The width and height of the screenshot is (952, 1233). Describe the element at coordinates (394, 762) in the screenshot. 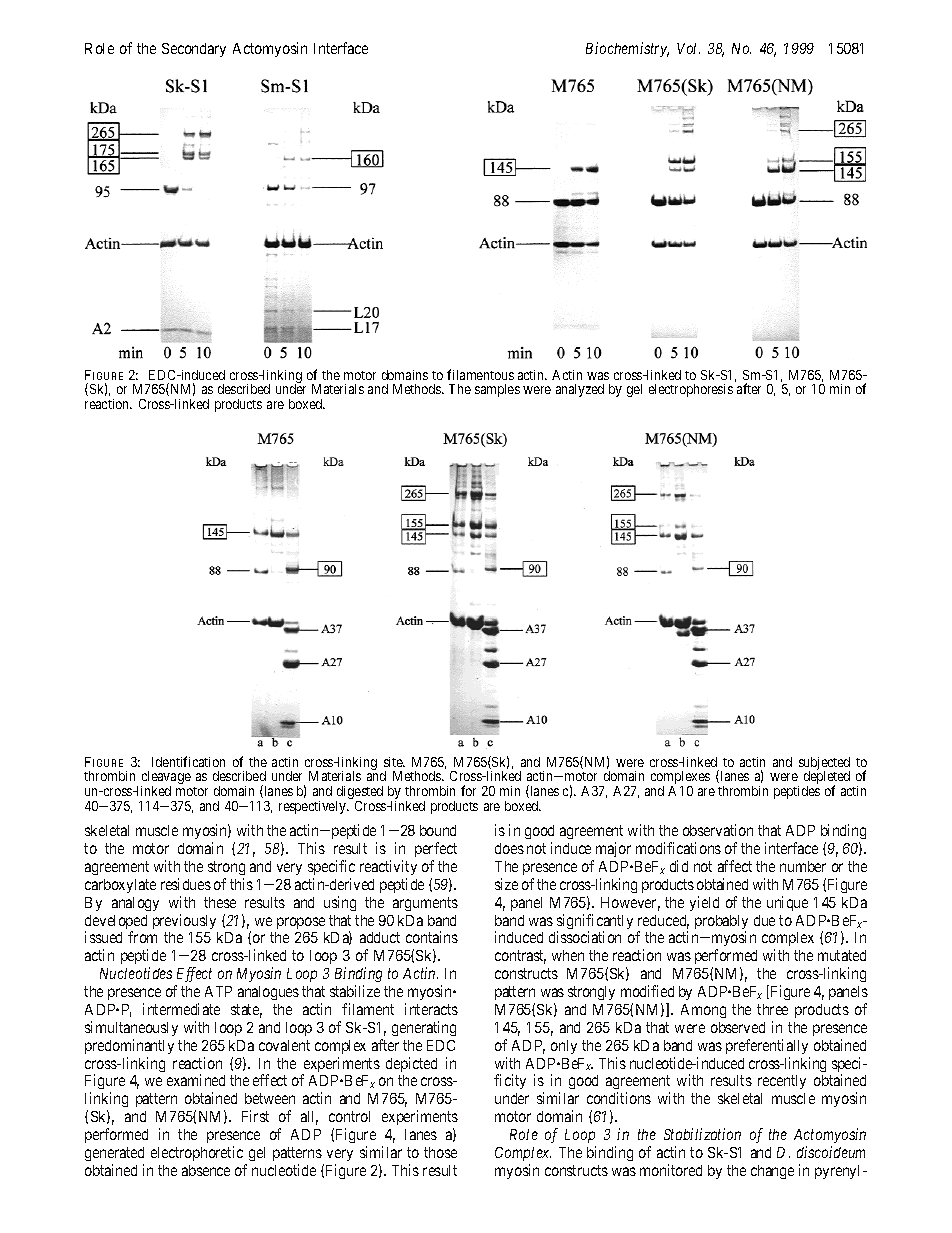

I see `site` at that location.
